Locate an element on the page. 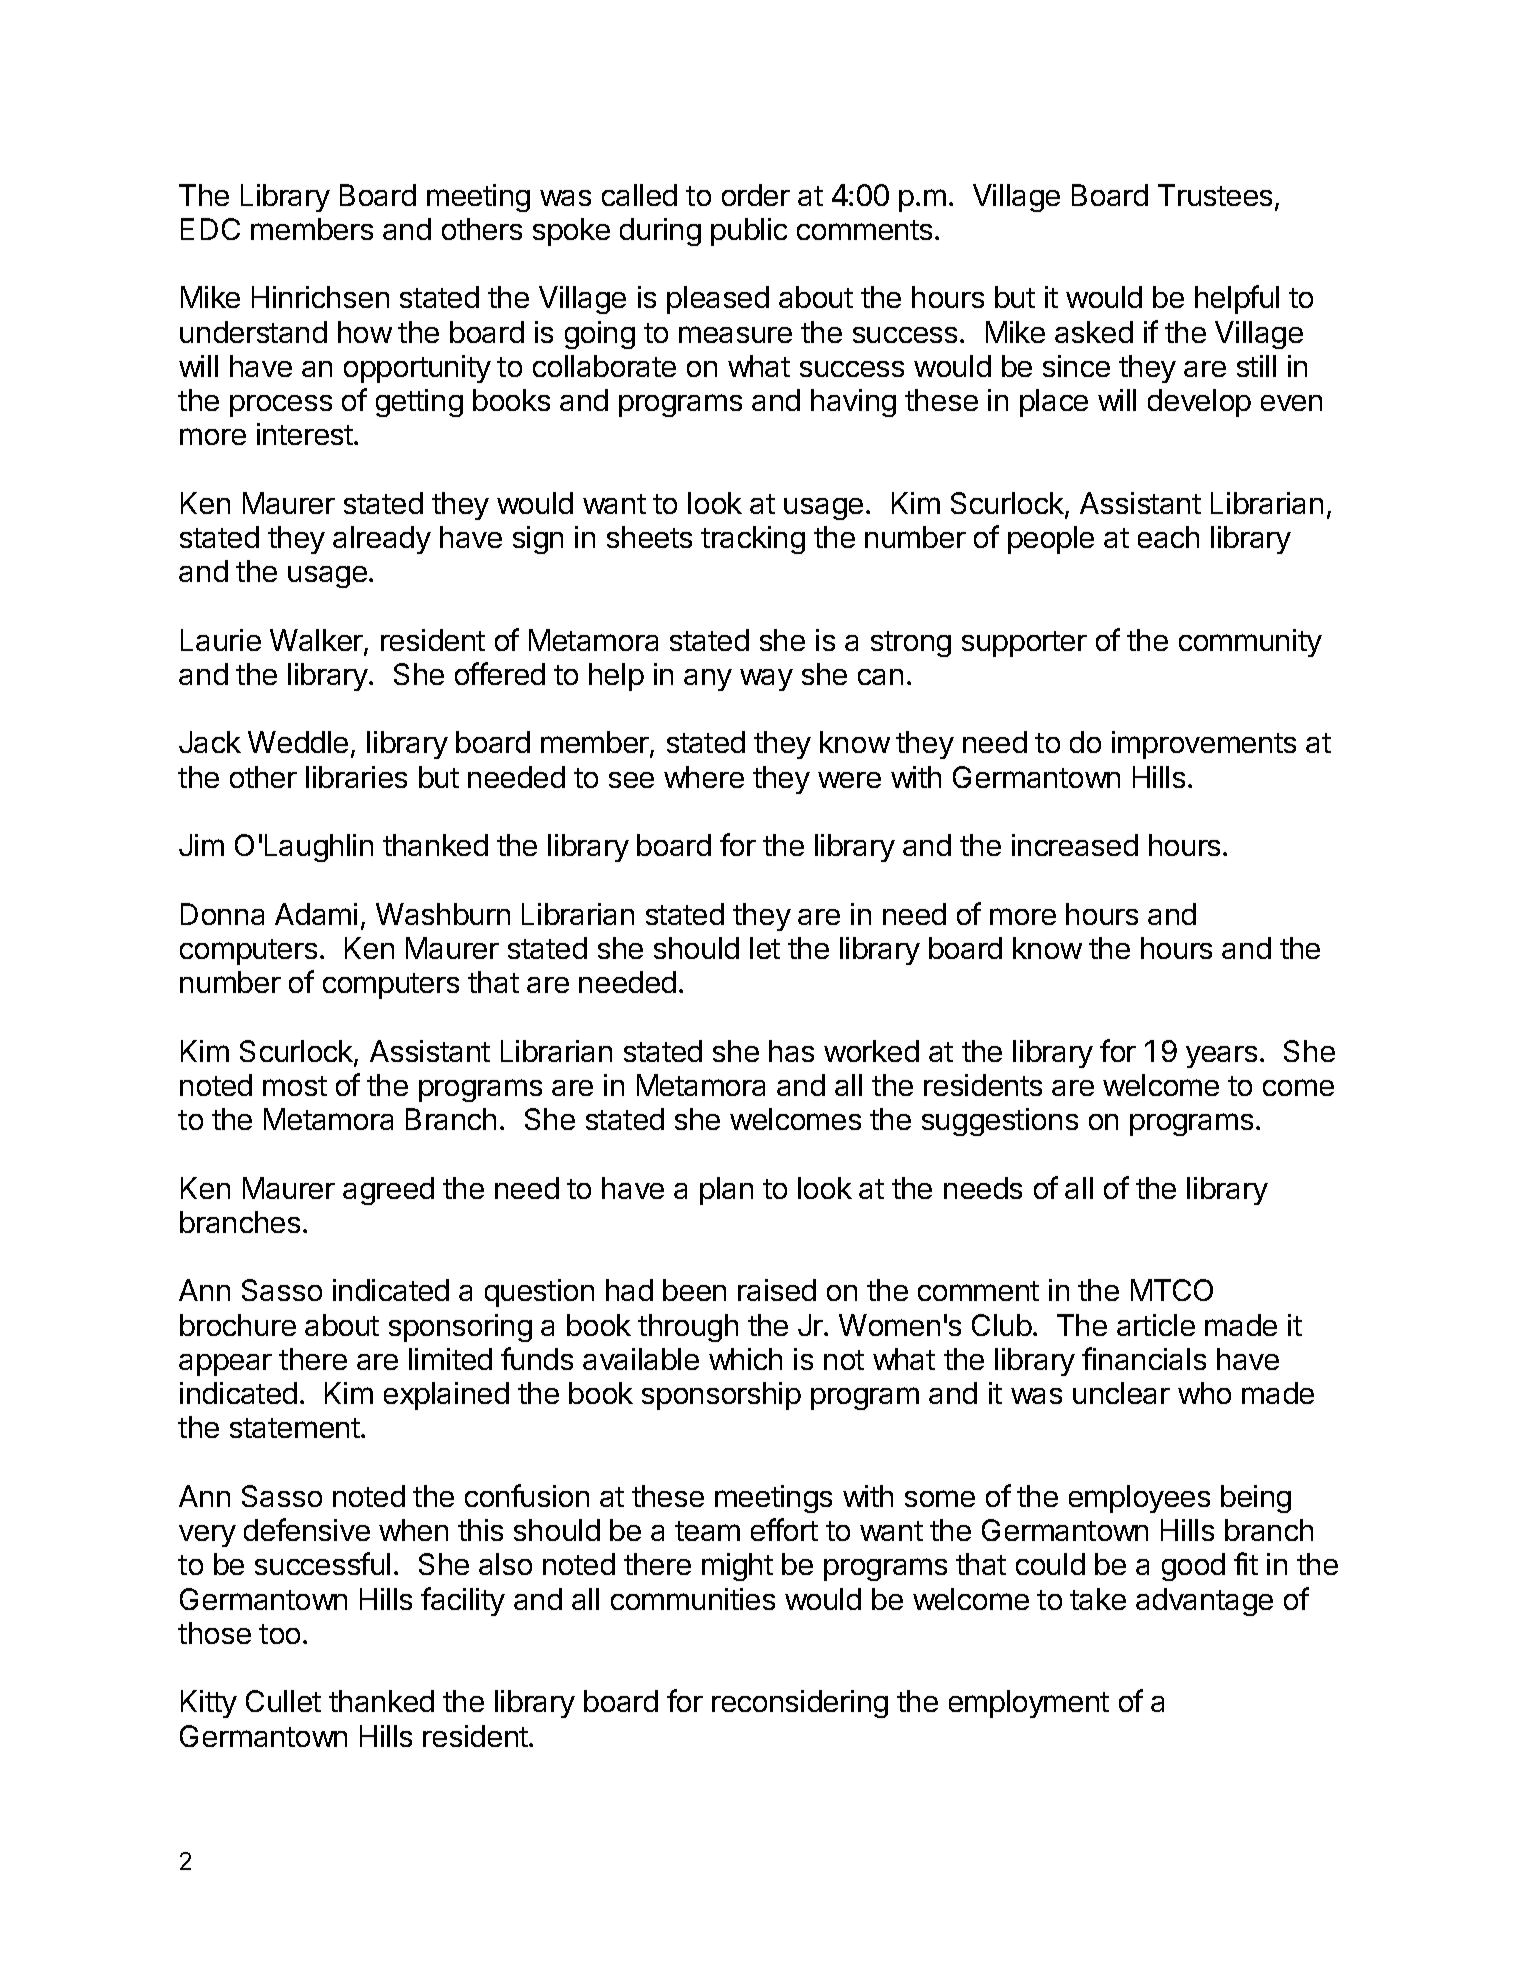  each is located at coordinates (1168, 537).
